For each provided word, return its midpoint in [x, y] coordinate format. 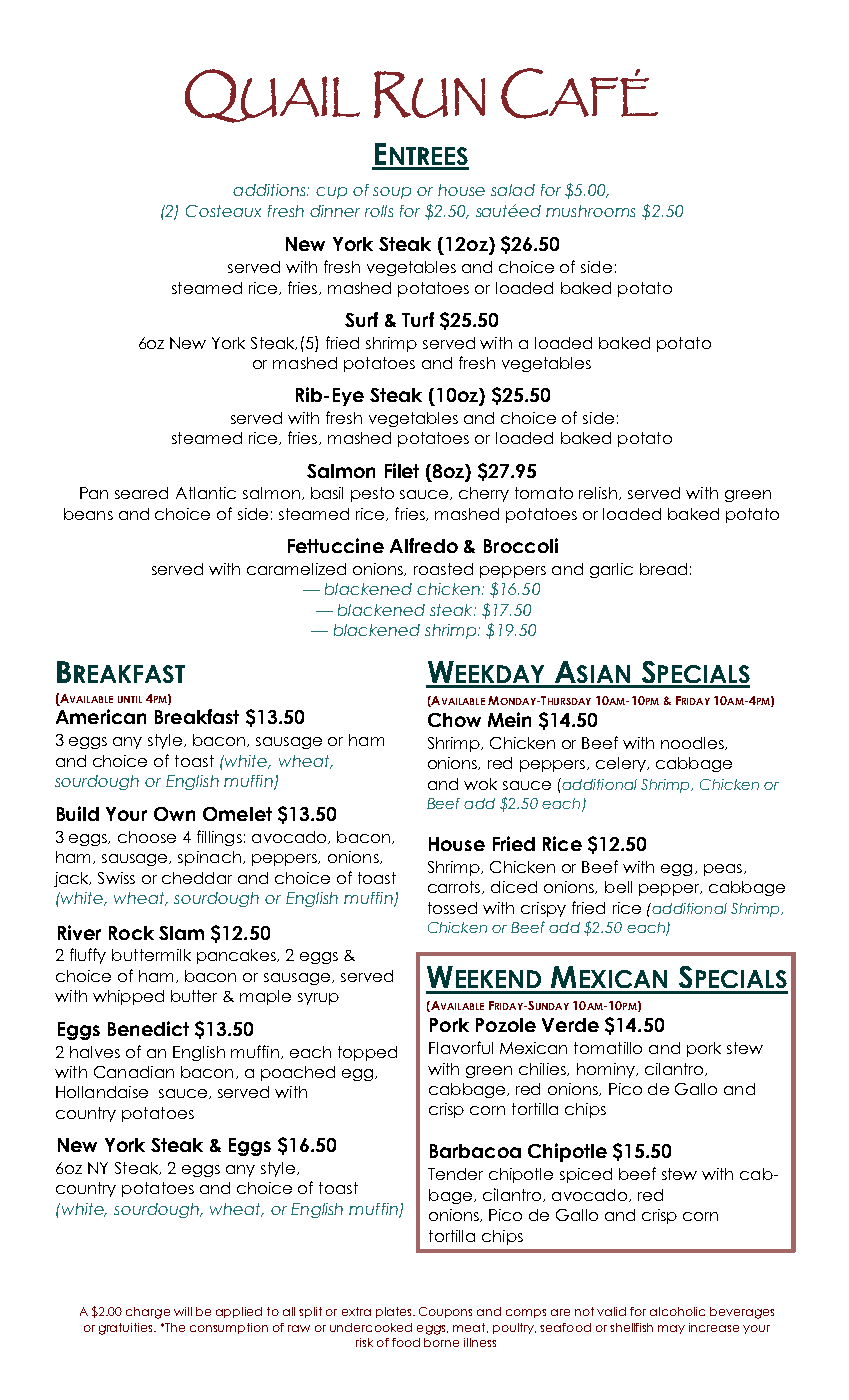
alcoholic [677, 1311]
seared [141, 493]
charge [148, 1313]
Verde [570, 1025]
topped [367, 1053]
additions [271, 190]
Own [174, 814]
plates [395, 1312]
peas [724, 870]
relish [599, 493]
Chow [454, 720]
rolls [379, 211]
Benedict [148, 1028]
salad [513, 190]
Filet [402, 470]
